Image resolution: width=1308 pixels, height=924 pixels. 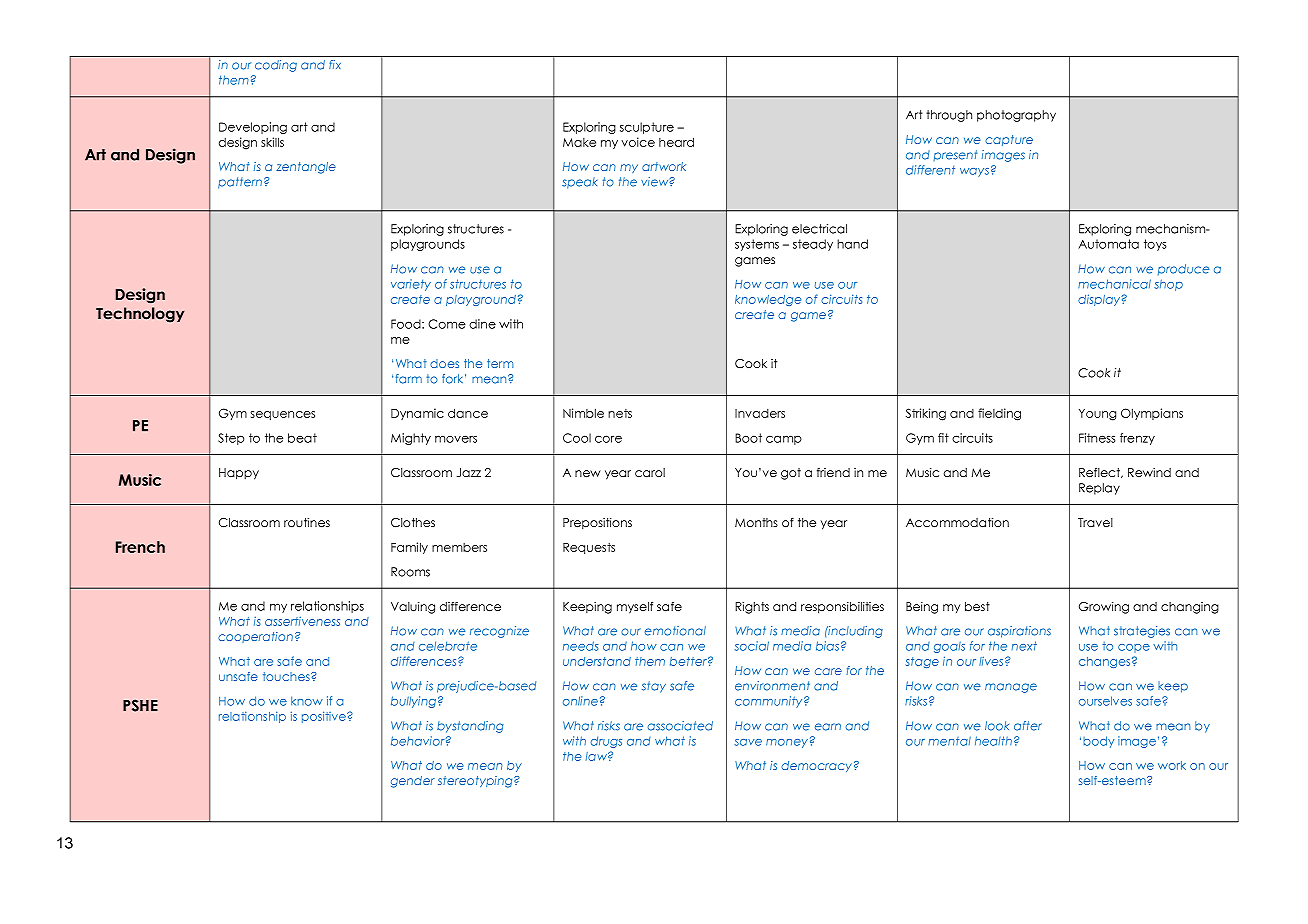 What do you see at coordinates (411, 285) in the document?
I see `variety` at bounding box center [411, 285].
